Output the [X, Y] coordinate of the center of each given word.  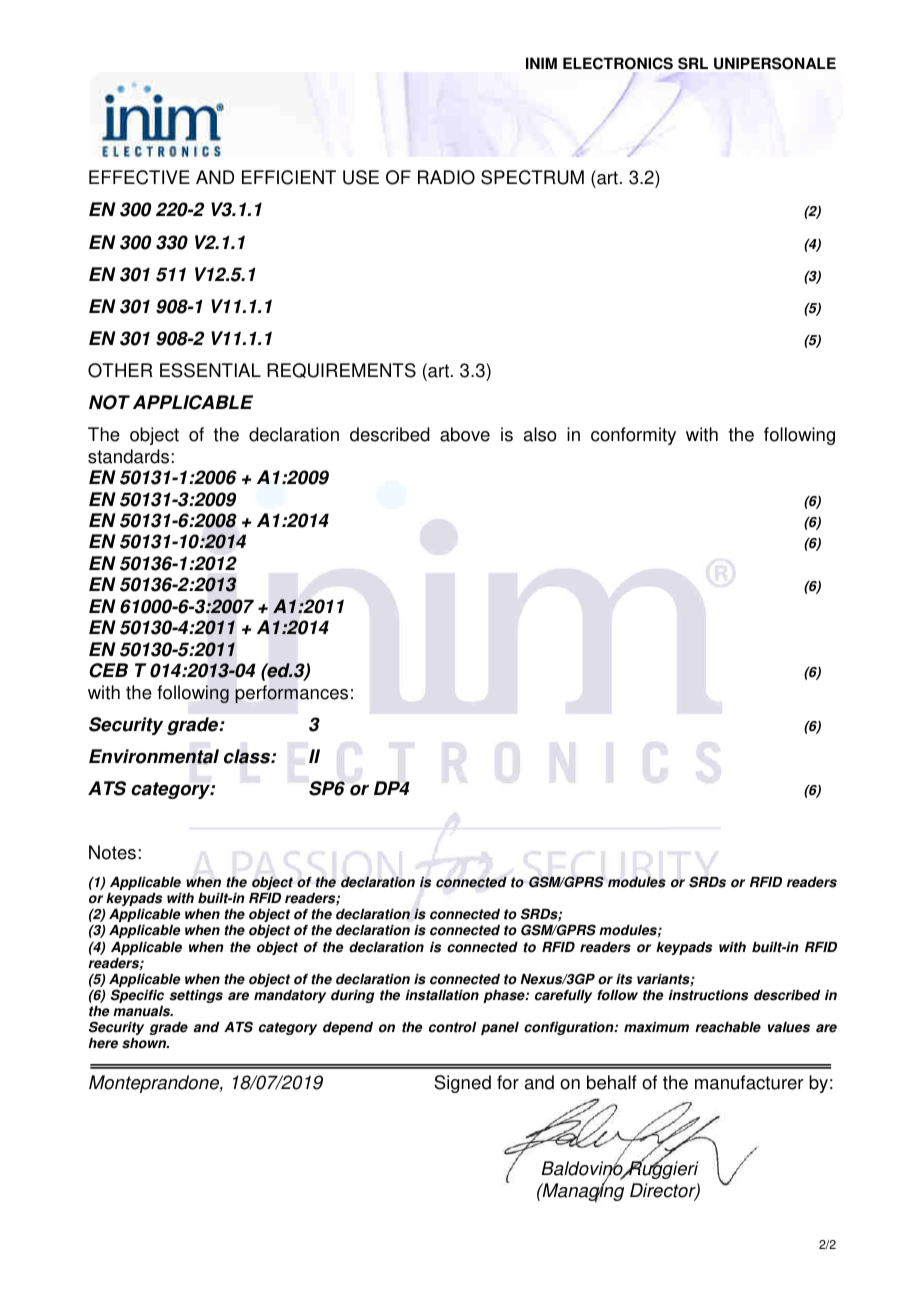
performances [291, 694]
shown [145, 1043]
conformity [633, 436]
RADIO [446, 177]
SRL [693, 63]
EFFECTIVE [139, 177]
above [465, 434]
